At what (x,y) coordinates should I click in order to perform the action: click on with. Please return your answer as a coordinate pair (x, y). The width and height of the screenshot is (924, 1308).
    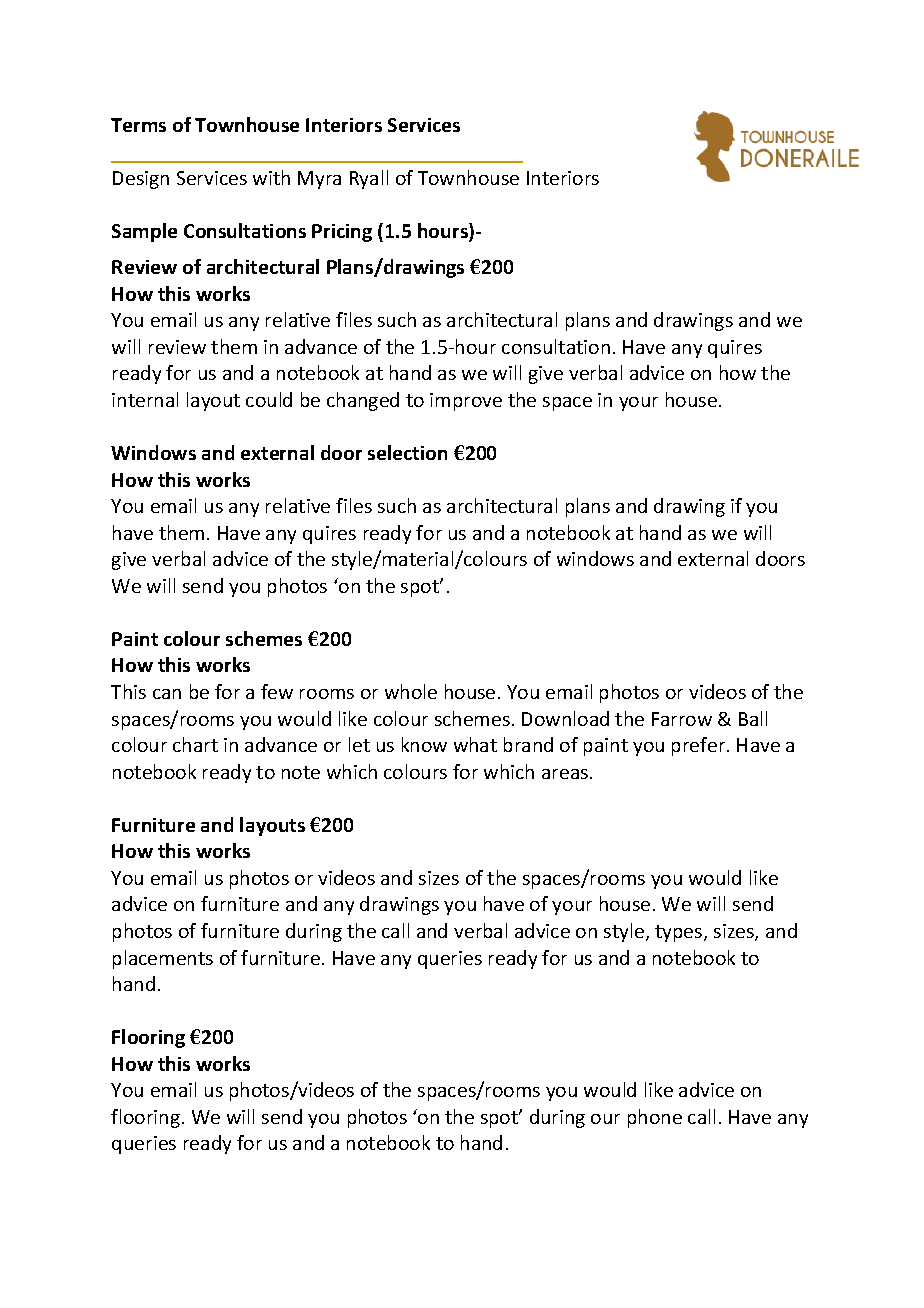
    Looking at the image, I should click on (271, 177).
